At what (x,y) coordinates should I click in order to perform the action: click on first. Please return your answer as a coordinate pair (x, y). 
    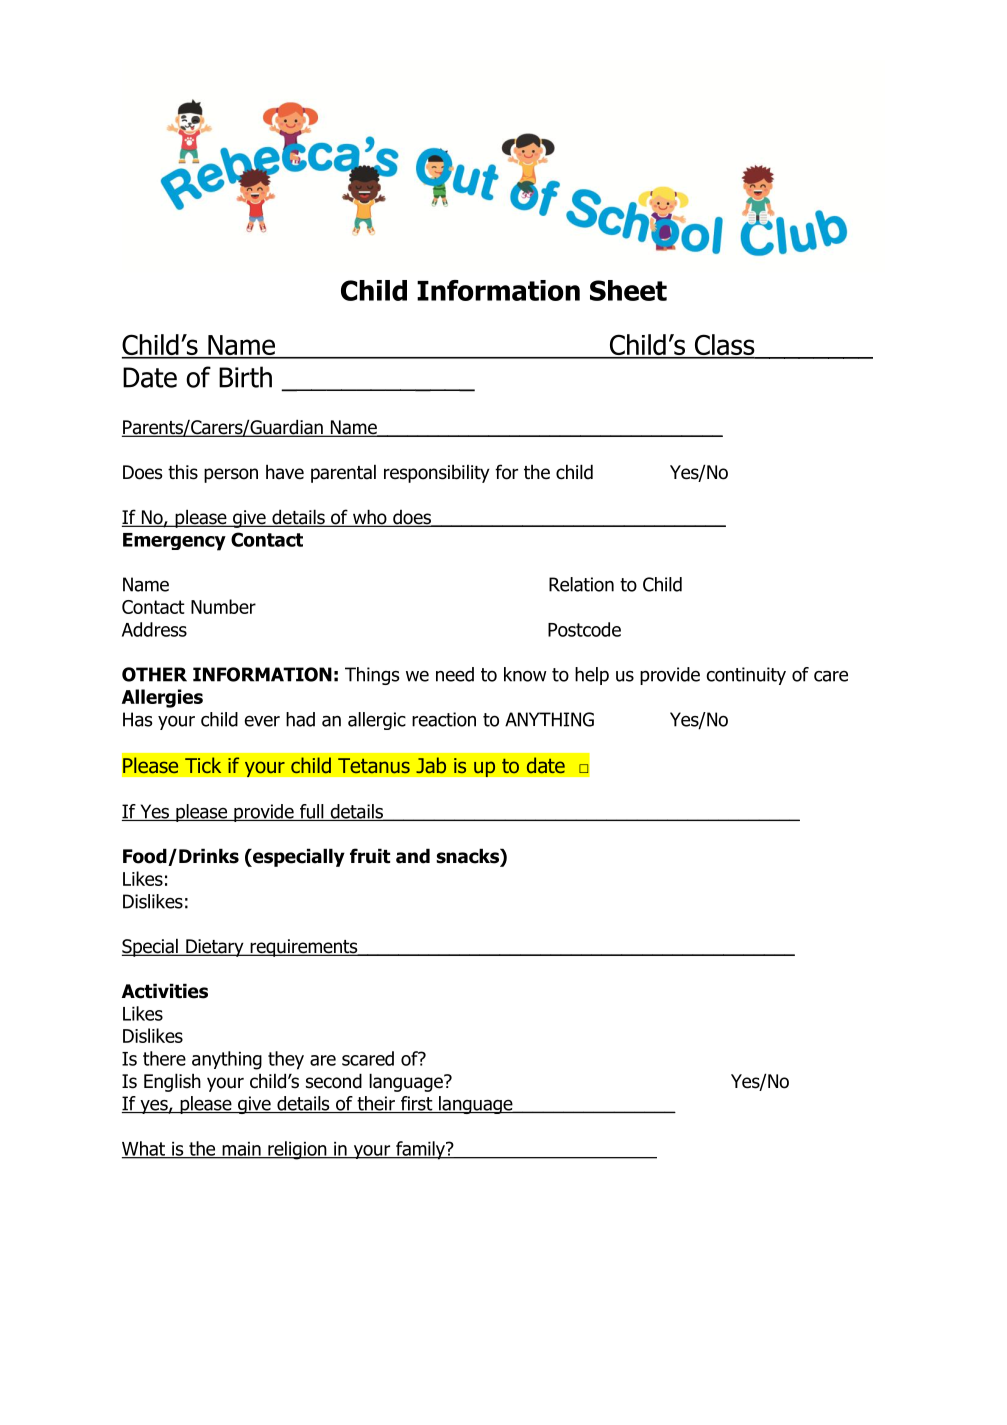
    Looking at the image, I should click on (416, 1104).
